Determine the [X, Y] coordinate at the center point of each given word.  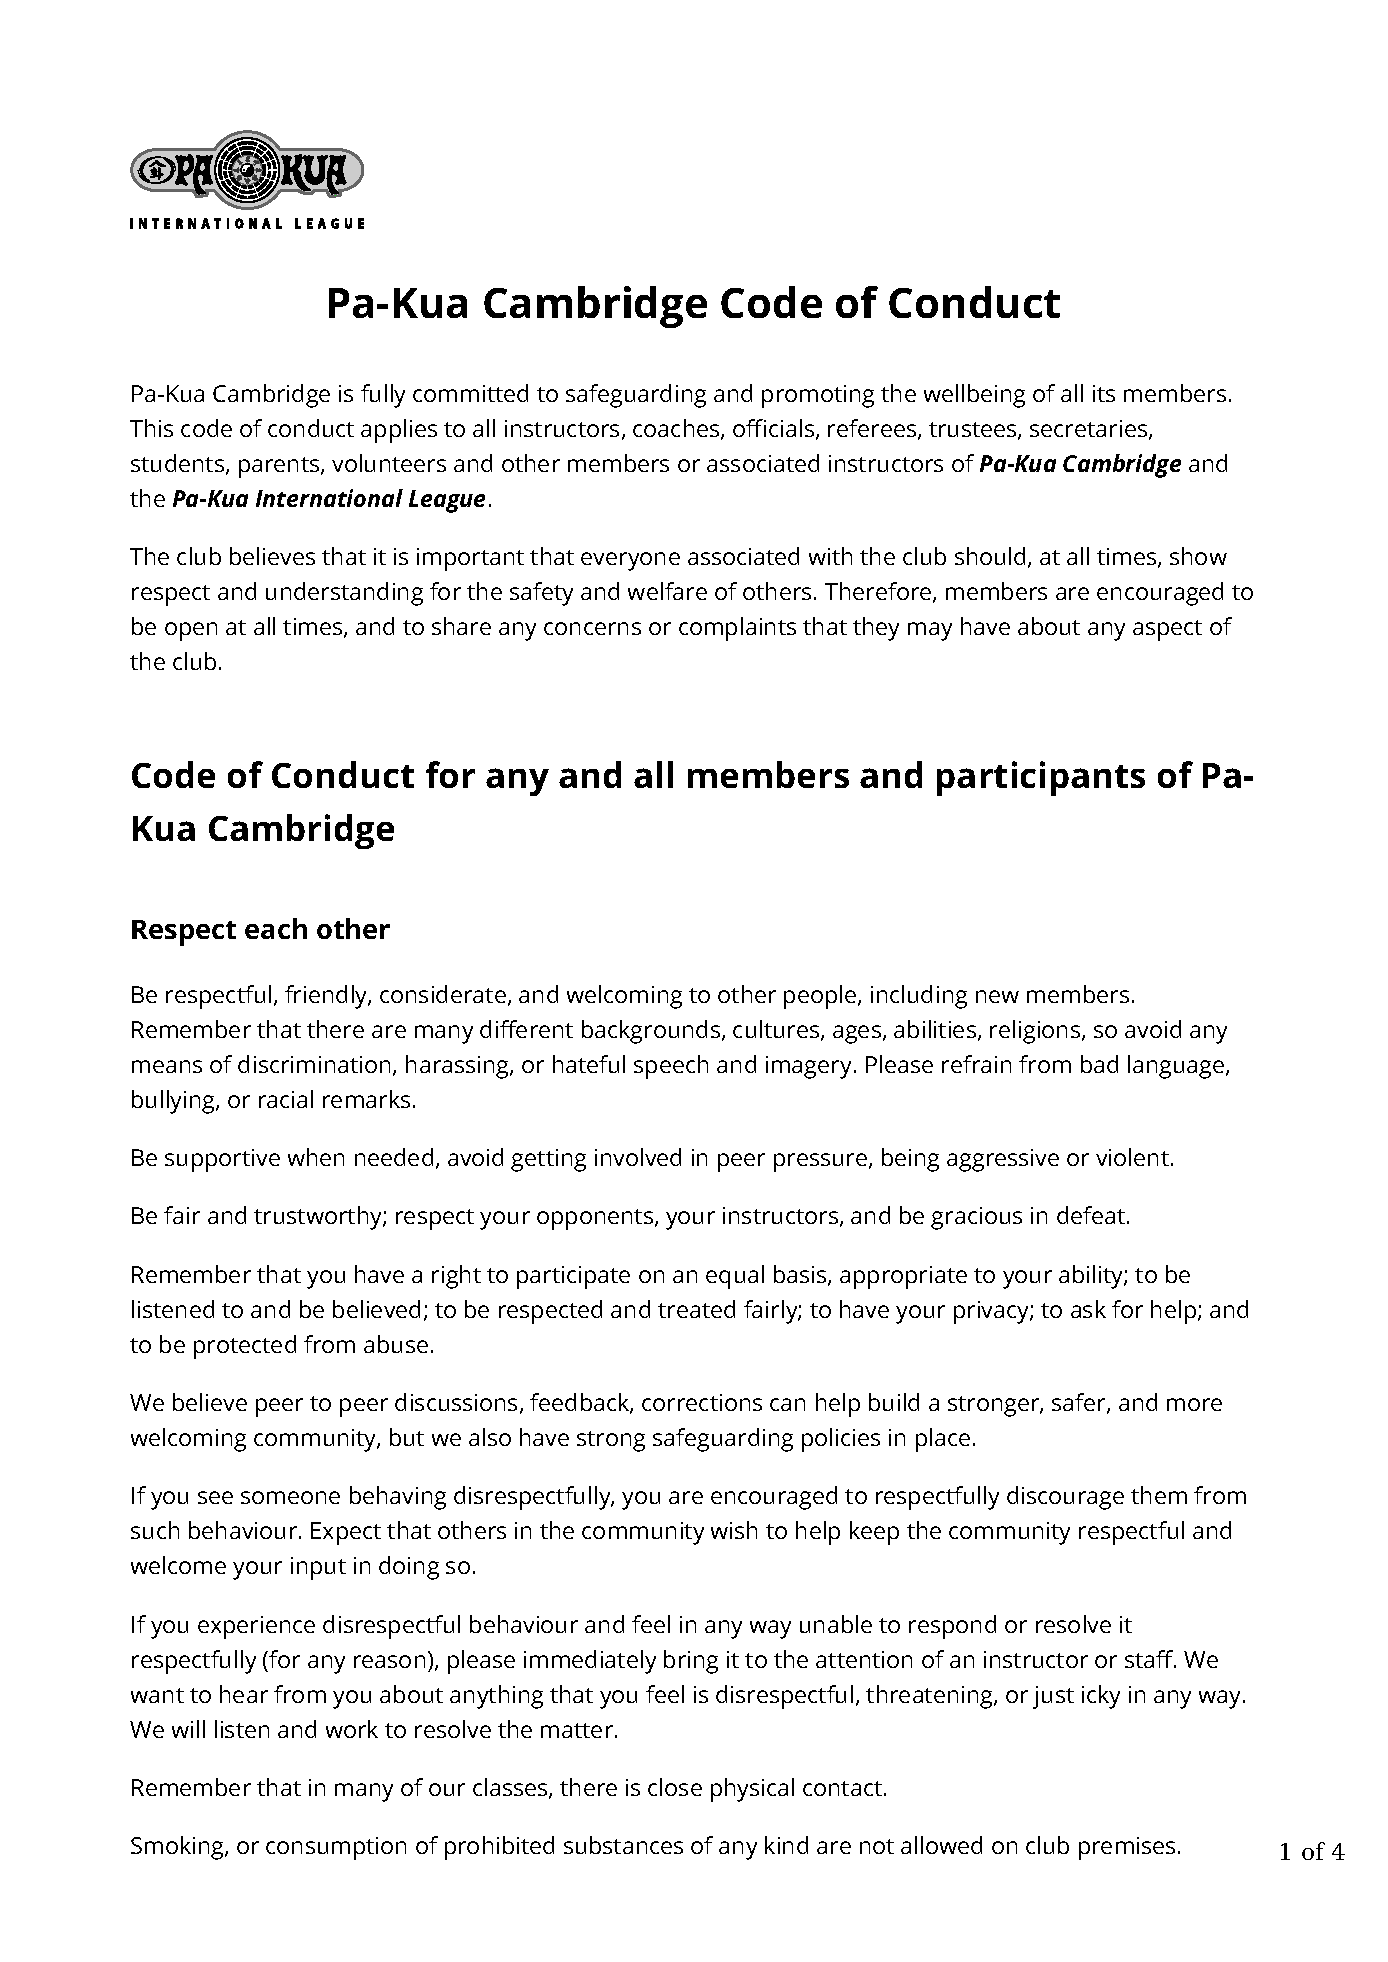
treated [696, 1309]
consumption [336, 1848]
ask [1088, 1309]
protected [245, 1347]
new [997, 996]
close [675, 1787]
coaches [677, 429]
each [276, 928]
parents [280, 467]
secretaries [1090, 430]
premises [1127, 1848]
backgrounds [652, 1032]
